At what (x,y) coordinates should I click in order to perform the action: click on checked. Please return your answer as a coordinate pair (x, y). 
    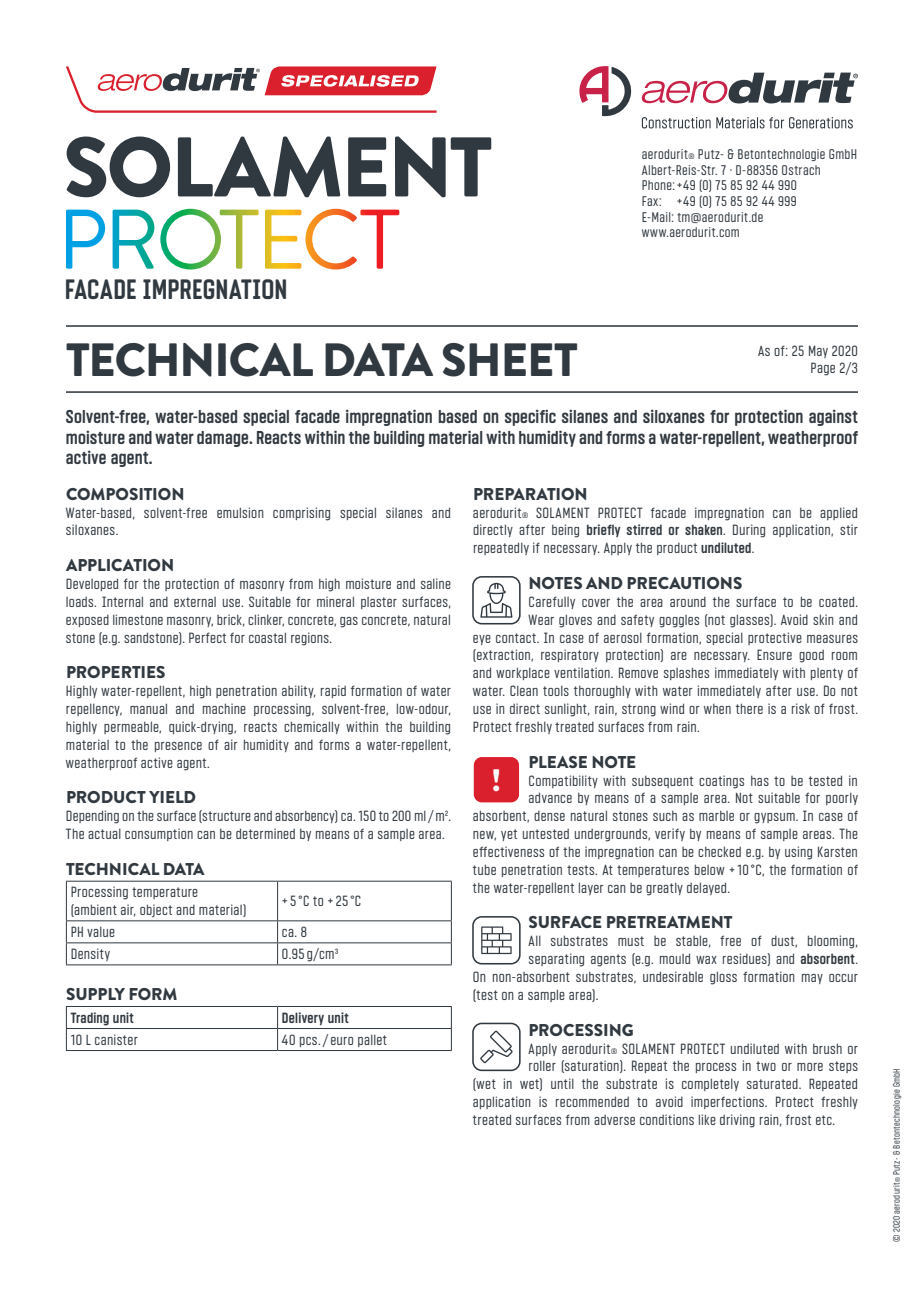
    Looking at the image, I should click on (719, 851).
